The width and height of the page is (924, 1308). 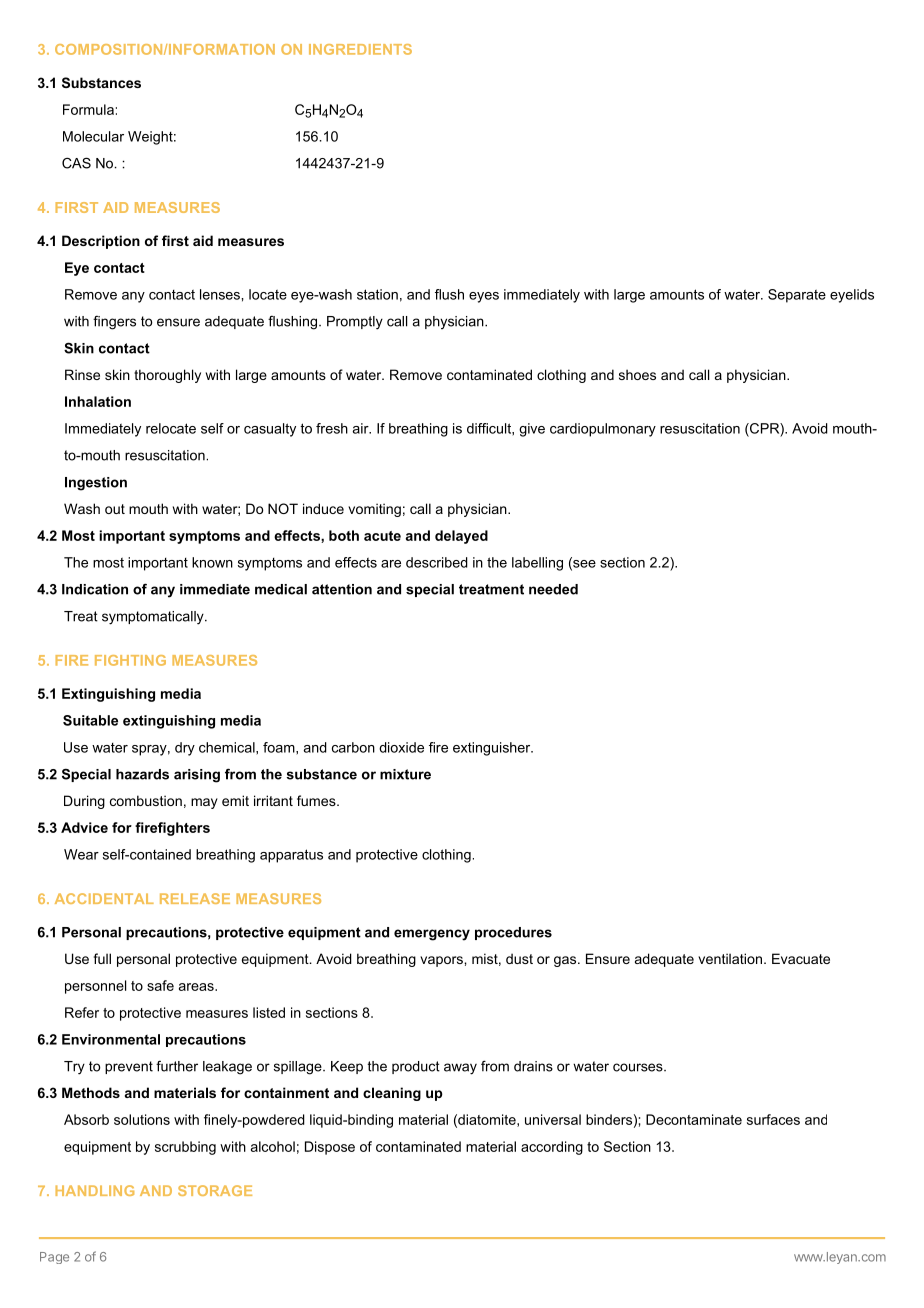 What do you see at coordinates (88, 109) in the page?
I see `Formula` at bounding box center [88, 109].
